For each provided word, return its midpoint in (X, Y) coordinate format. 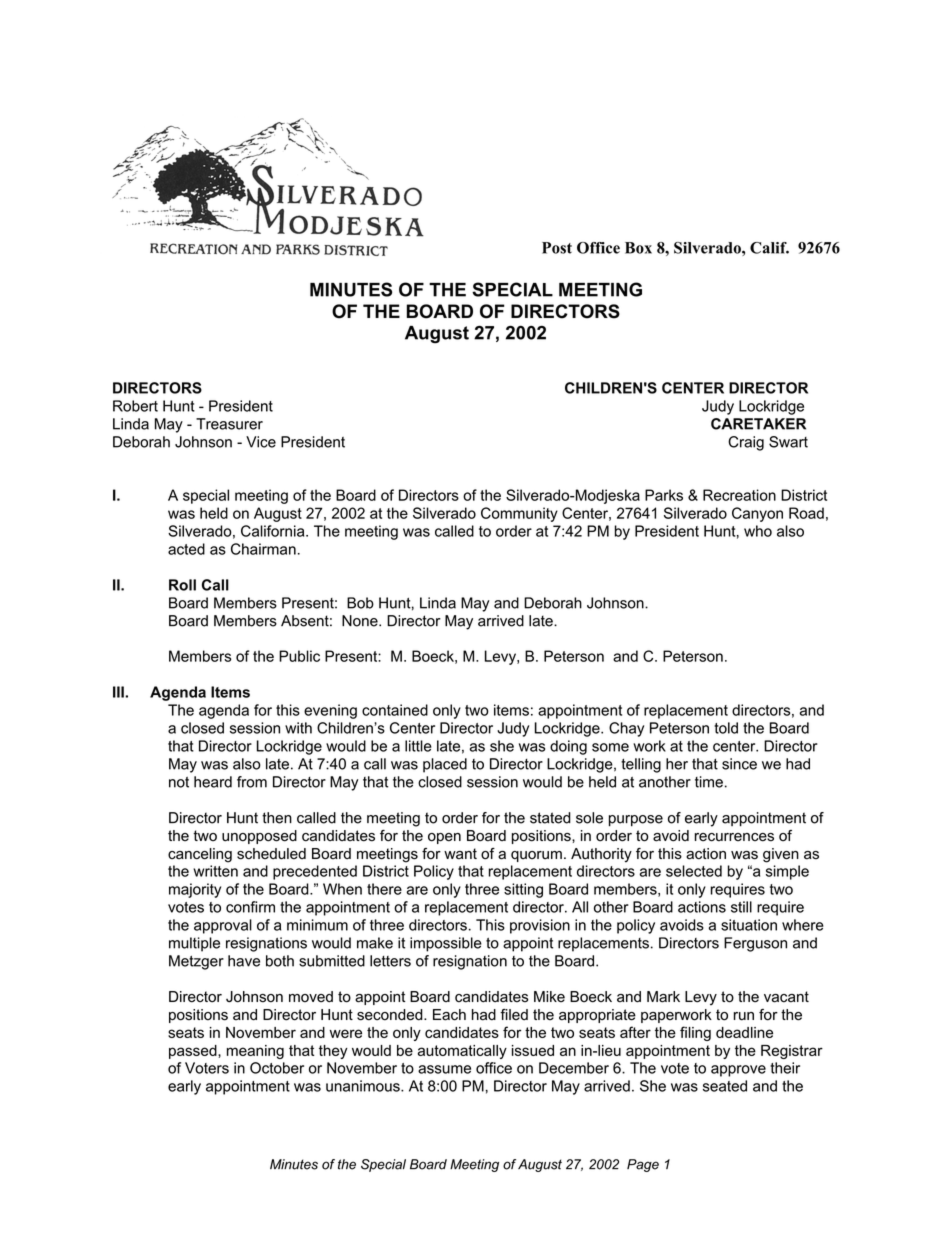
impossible (446, 944)
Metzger (196, 962)
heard (213, 782)
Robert (135, 406)
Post (557, 248)
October (277, 1068)
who (758, 531)
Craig (746, 443)
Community (519, 514)
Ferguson (755, 944)
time (709, 782)
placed (445, 765)
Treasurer (229, 424)
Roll (182, 585)
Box (638, 248)
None (361, 621)
